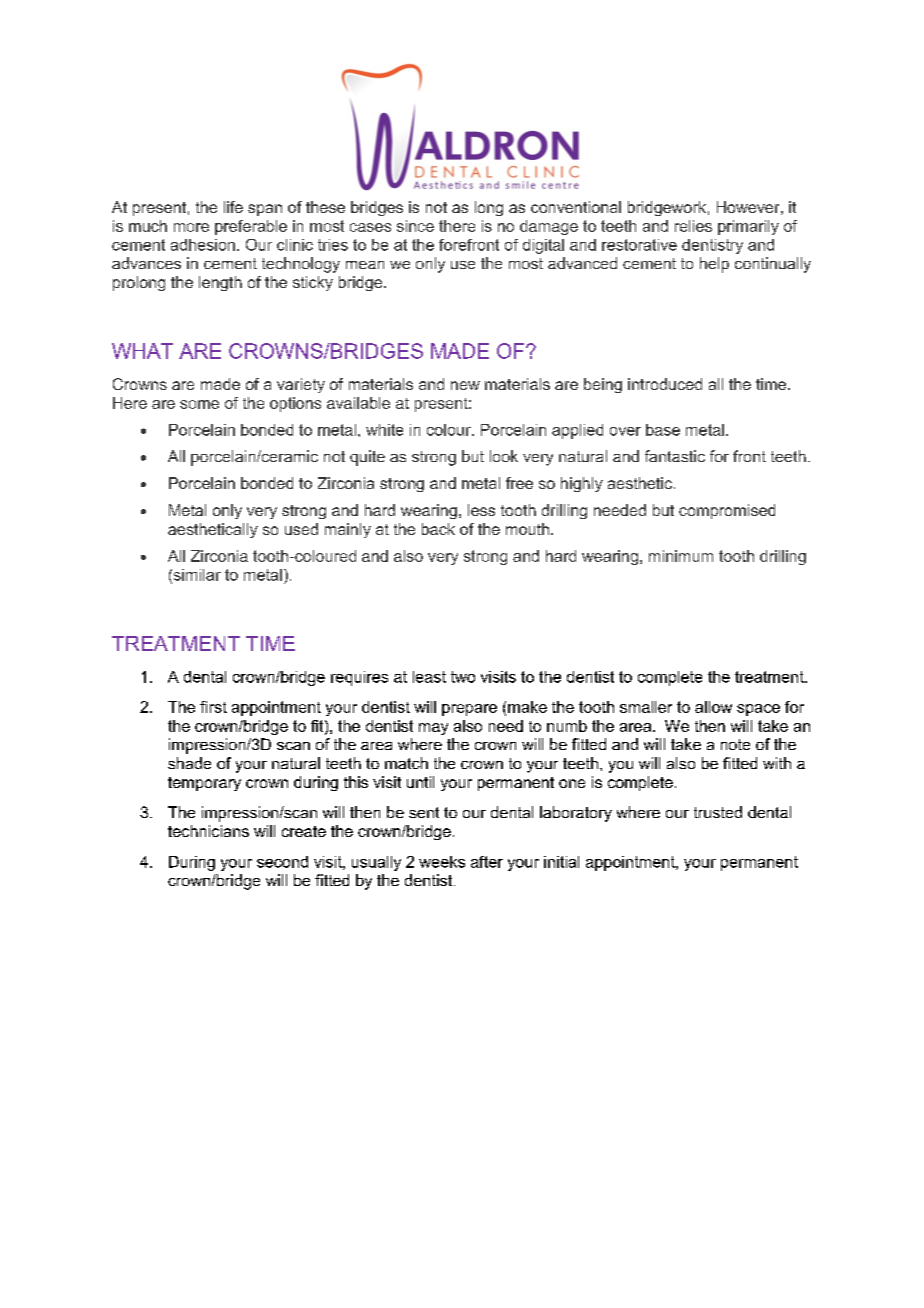 This screenshot has width=924, height=1308. Describe the element at coordinates (415, 226) in the screenshot. I see `since` at that location.
